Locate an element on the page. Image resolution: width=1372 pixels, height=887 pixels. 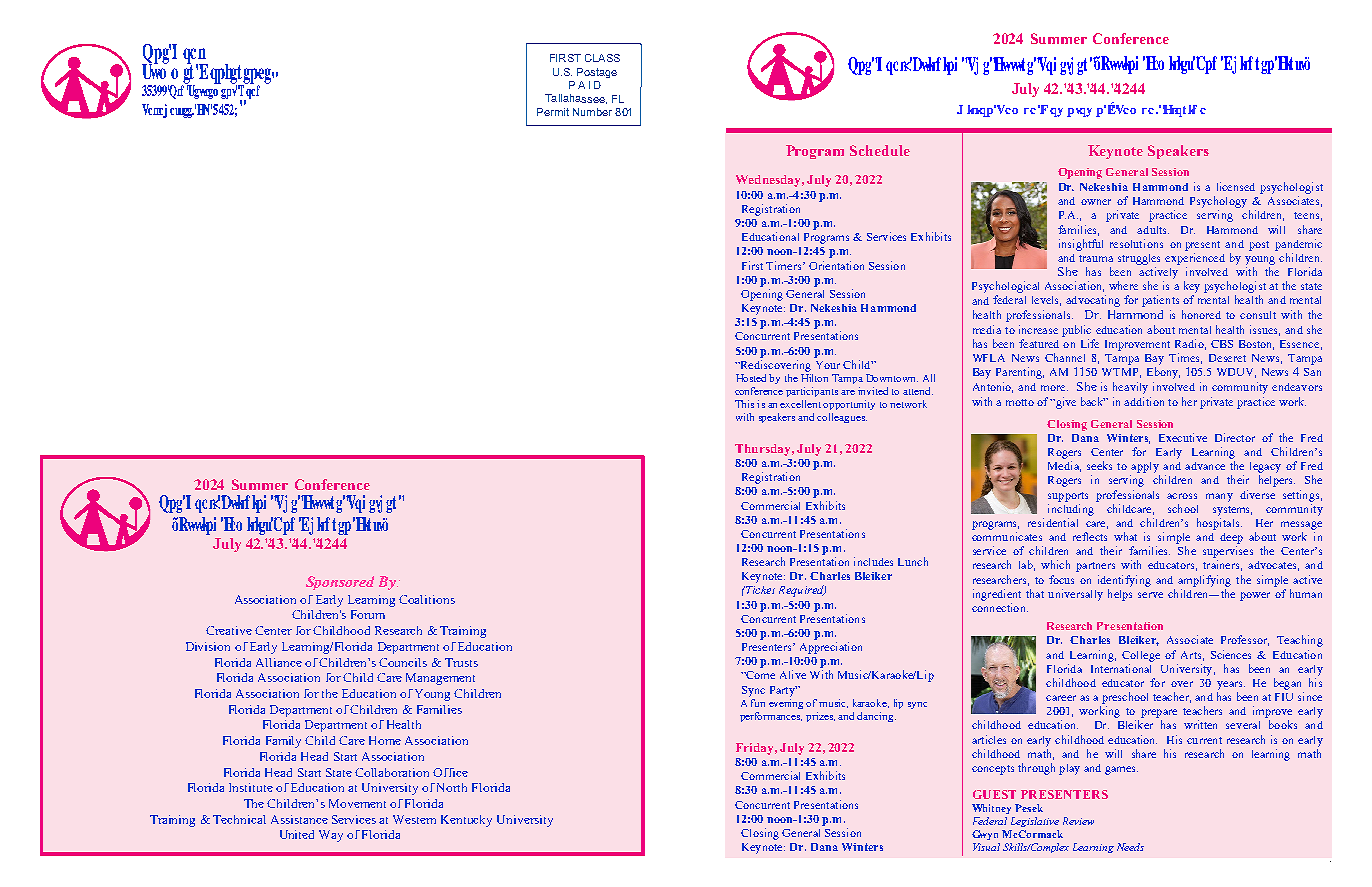
Way is located at coordinates (331, 836).
